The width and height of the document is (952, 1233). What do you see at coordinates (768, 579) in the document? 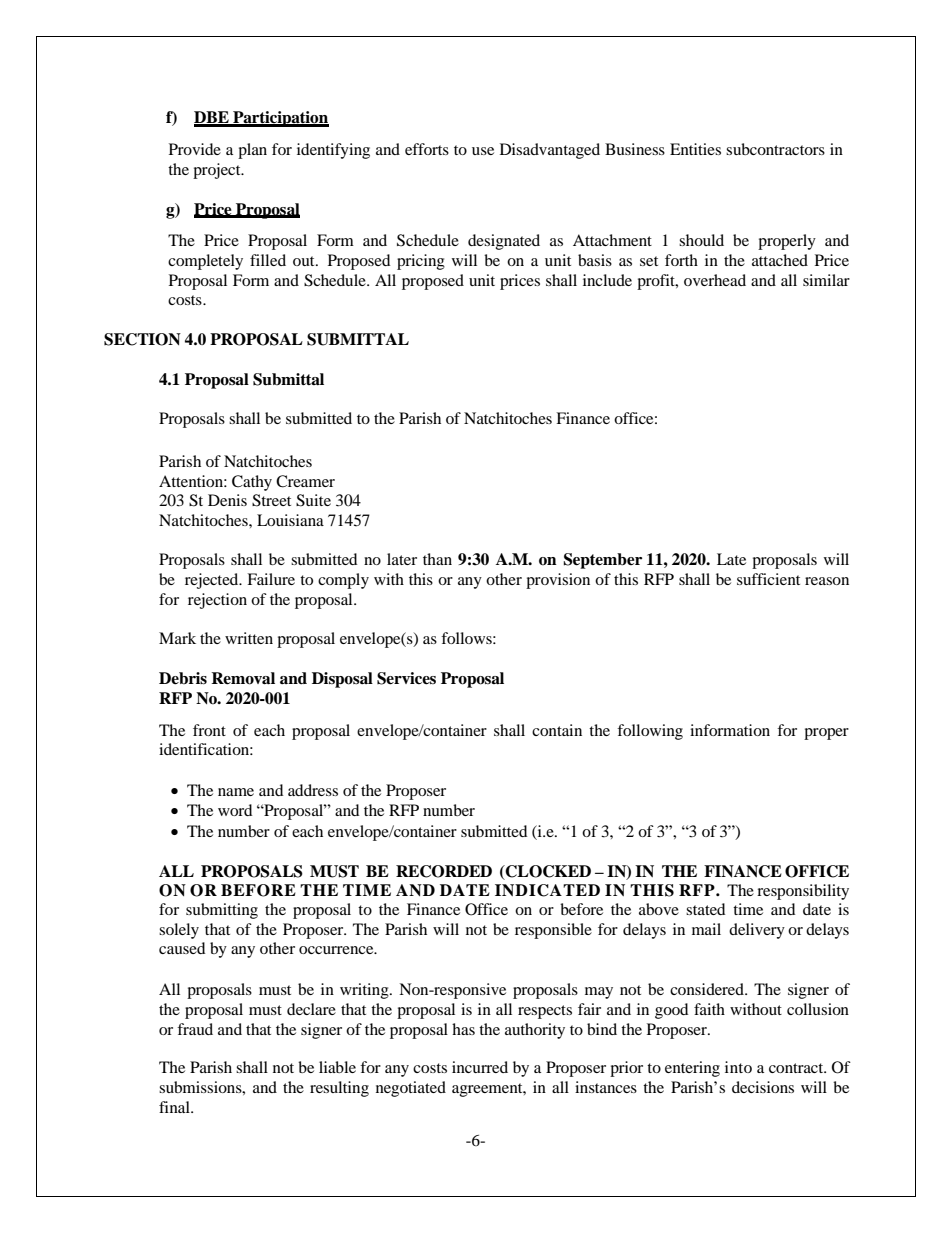
I see `sufficient` at bounding box center [768, 579].
